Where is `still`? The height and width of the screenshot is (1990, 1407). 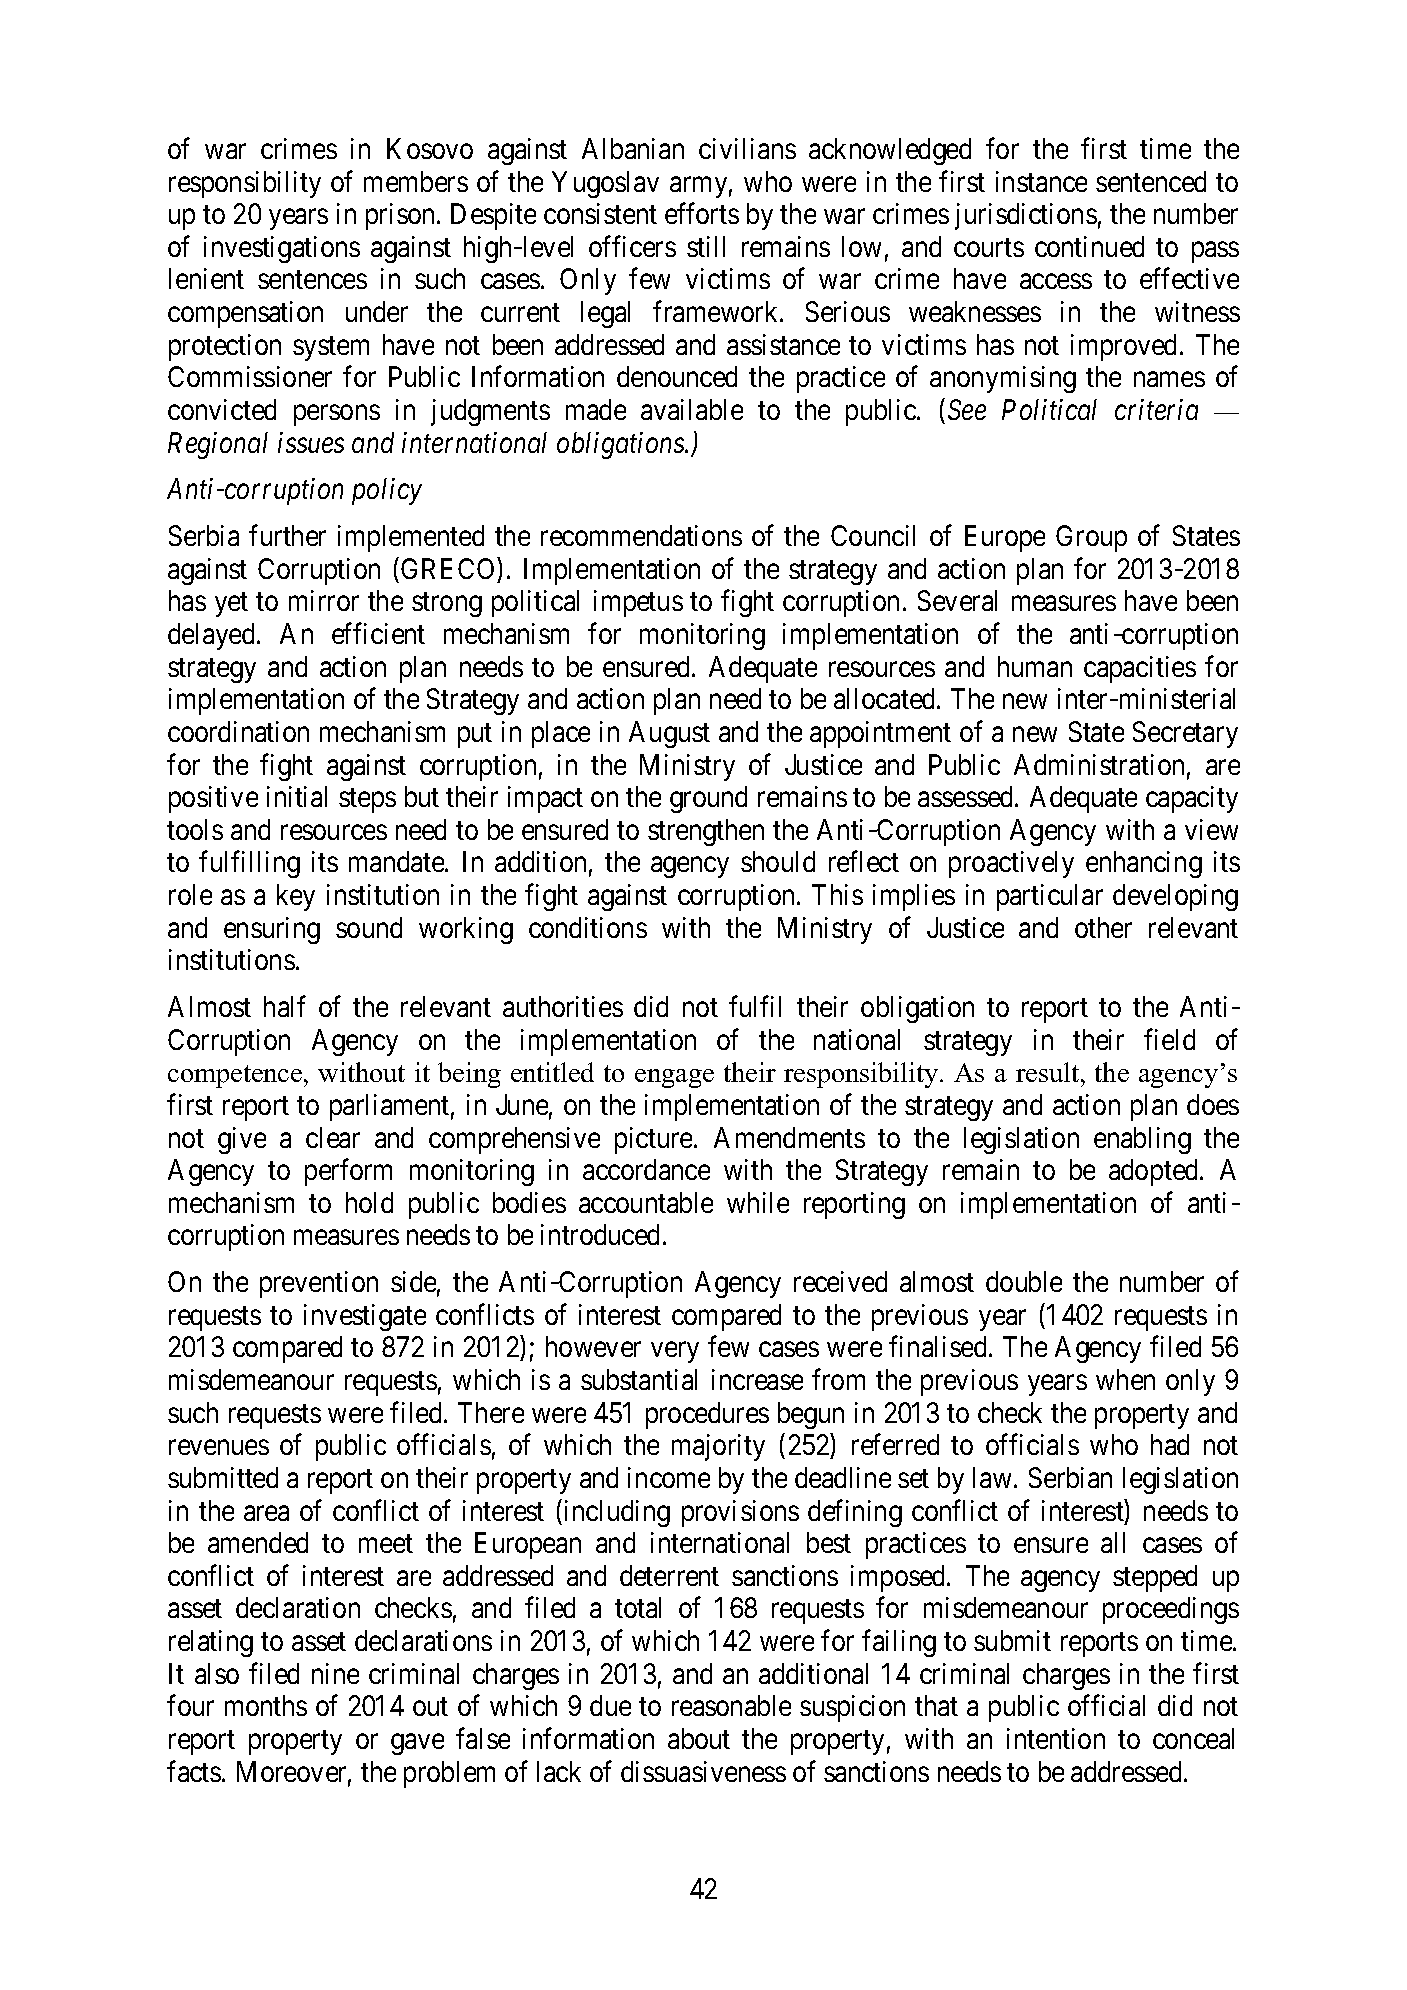 still is located at coordinates (706, 246).
